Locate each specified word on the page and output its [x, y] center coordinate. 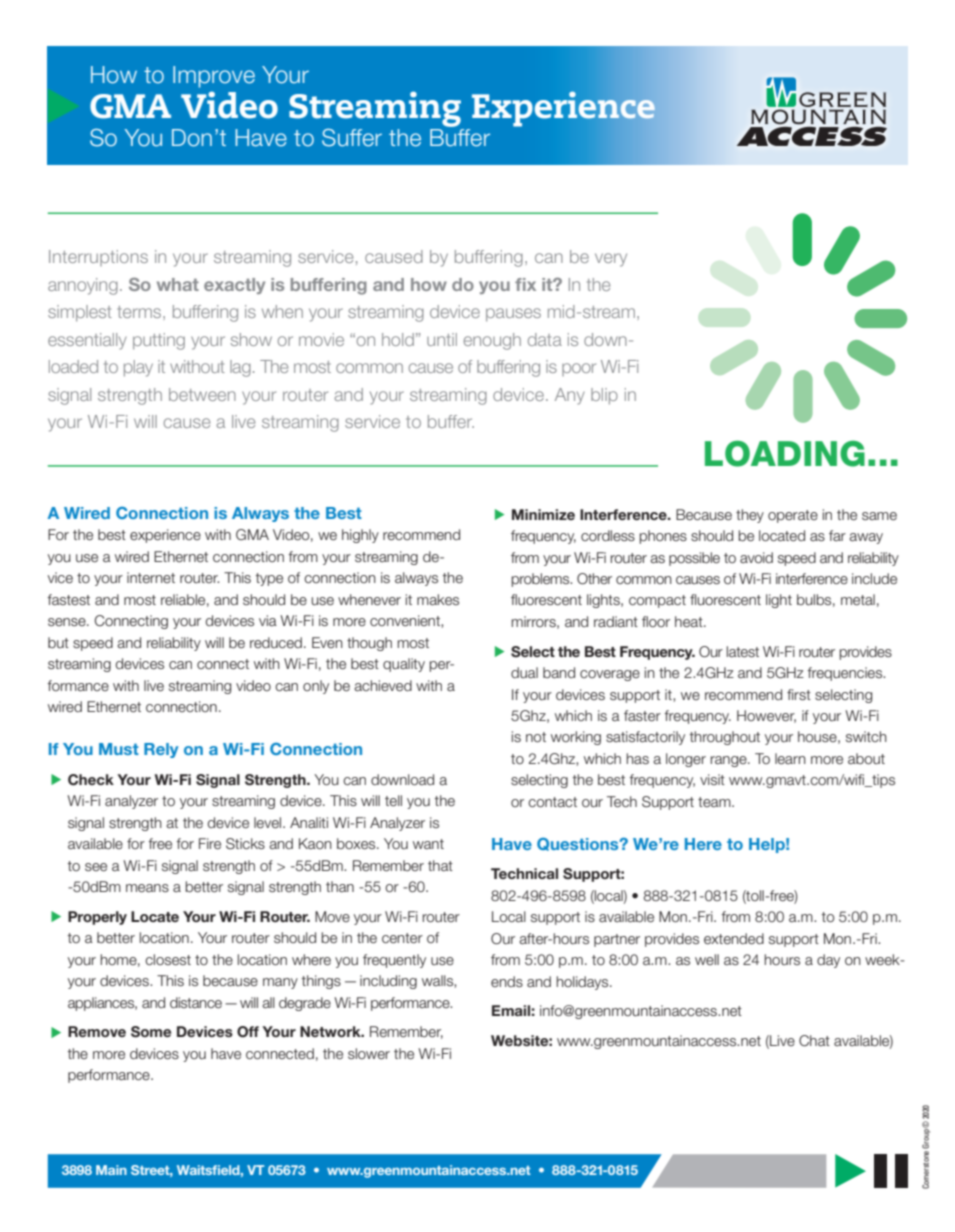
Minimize [543, 514]
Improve [214, 77]
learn [790, 759]
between [202, 394]
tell [393, 801]
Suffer [352, 138]
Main [111, 1170]
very [611, 260]
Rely [161, 750]
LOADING [785, 453]
